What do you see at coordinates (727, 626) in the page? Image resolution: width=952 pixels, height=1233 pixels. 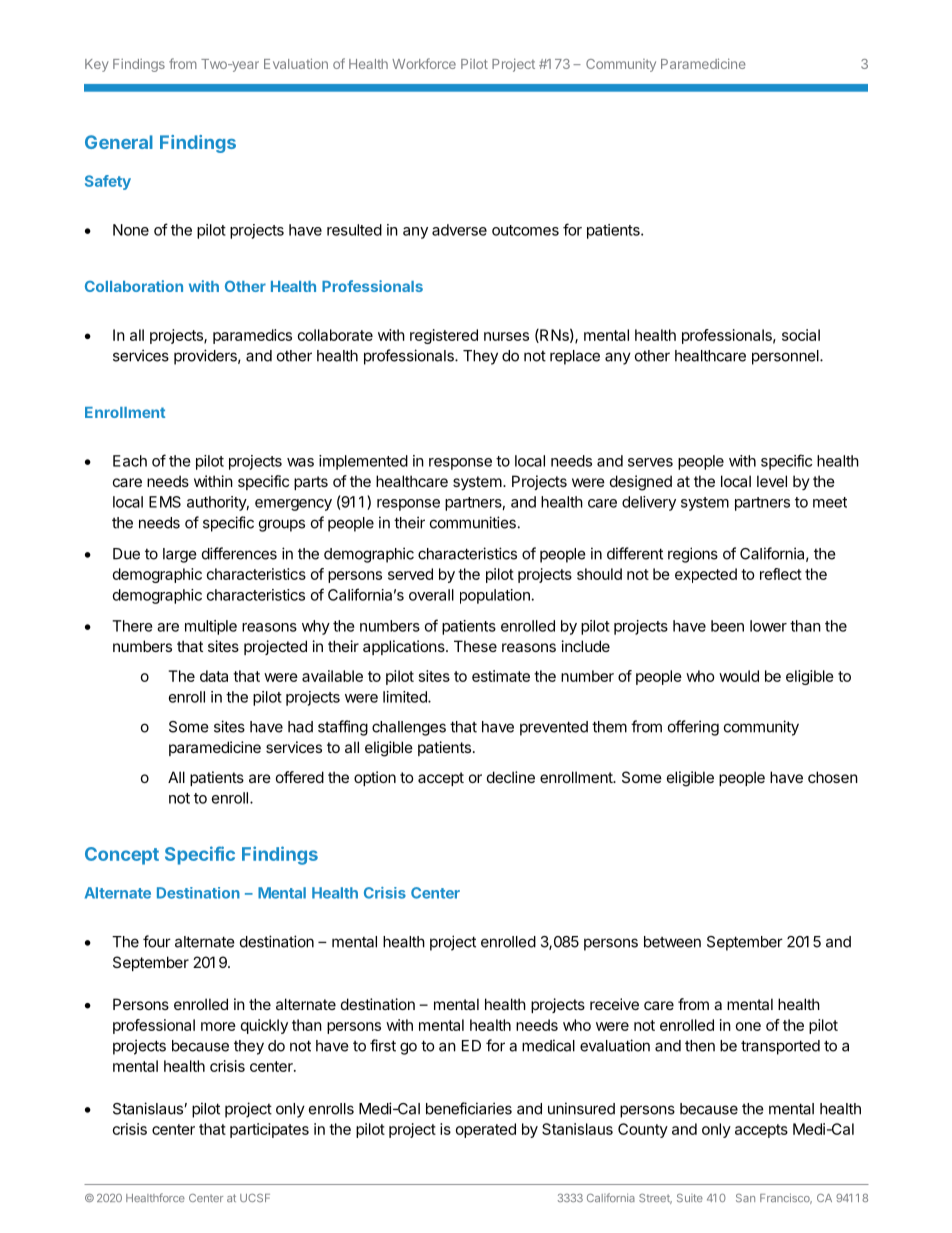 I see `been` at bounding box center [727, 626].
